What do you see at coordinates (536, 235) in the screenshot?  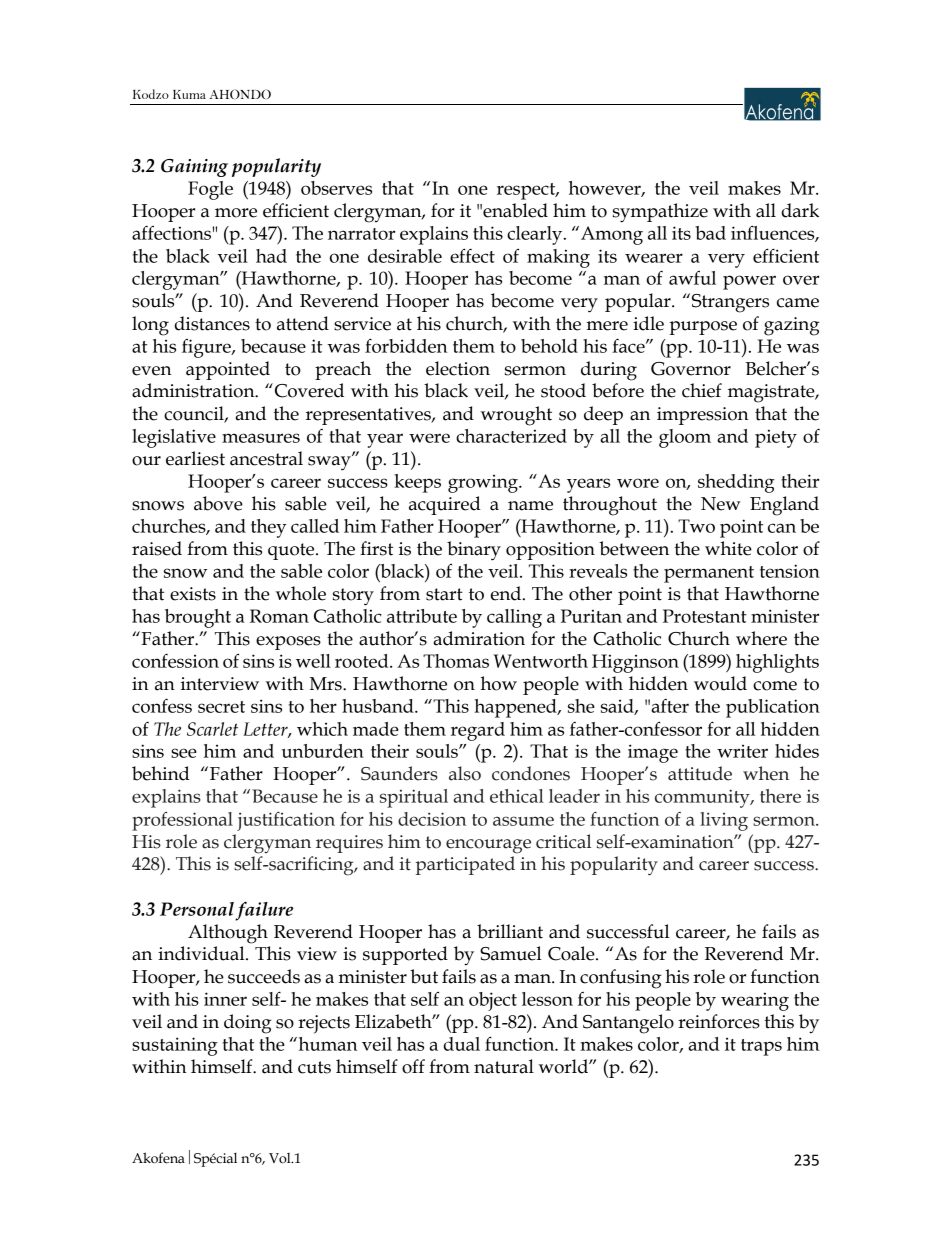 I see `clearly` at bounding box center [536, 235].
